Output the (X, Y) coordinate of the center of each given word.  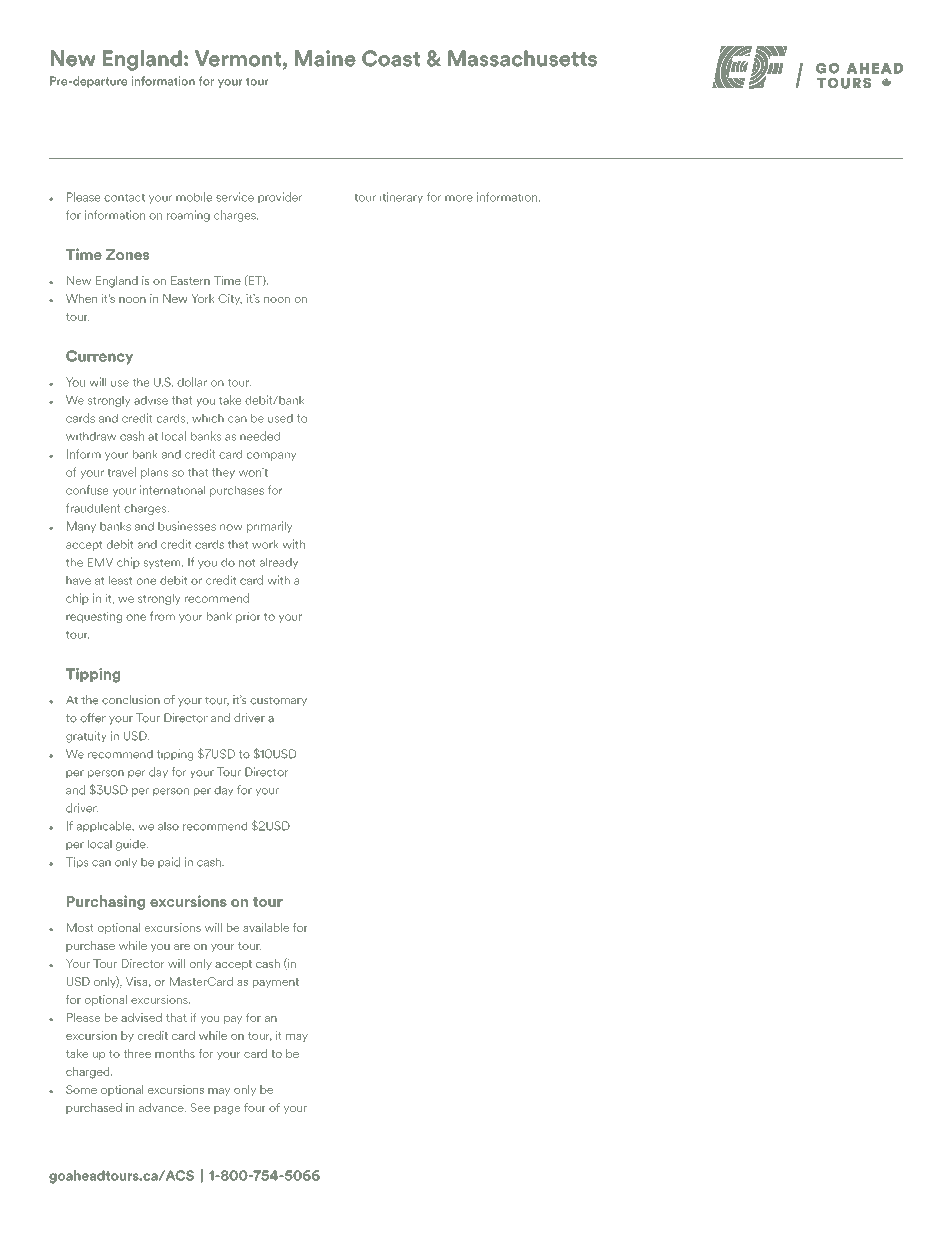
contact (124, 197)
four (255, 1107)
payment (276, 983)
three (137, 1053)
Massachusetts (522, 58)
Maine (325, 58)
